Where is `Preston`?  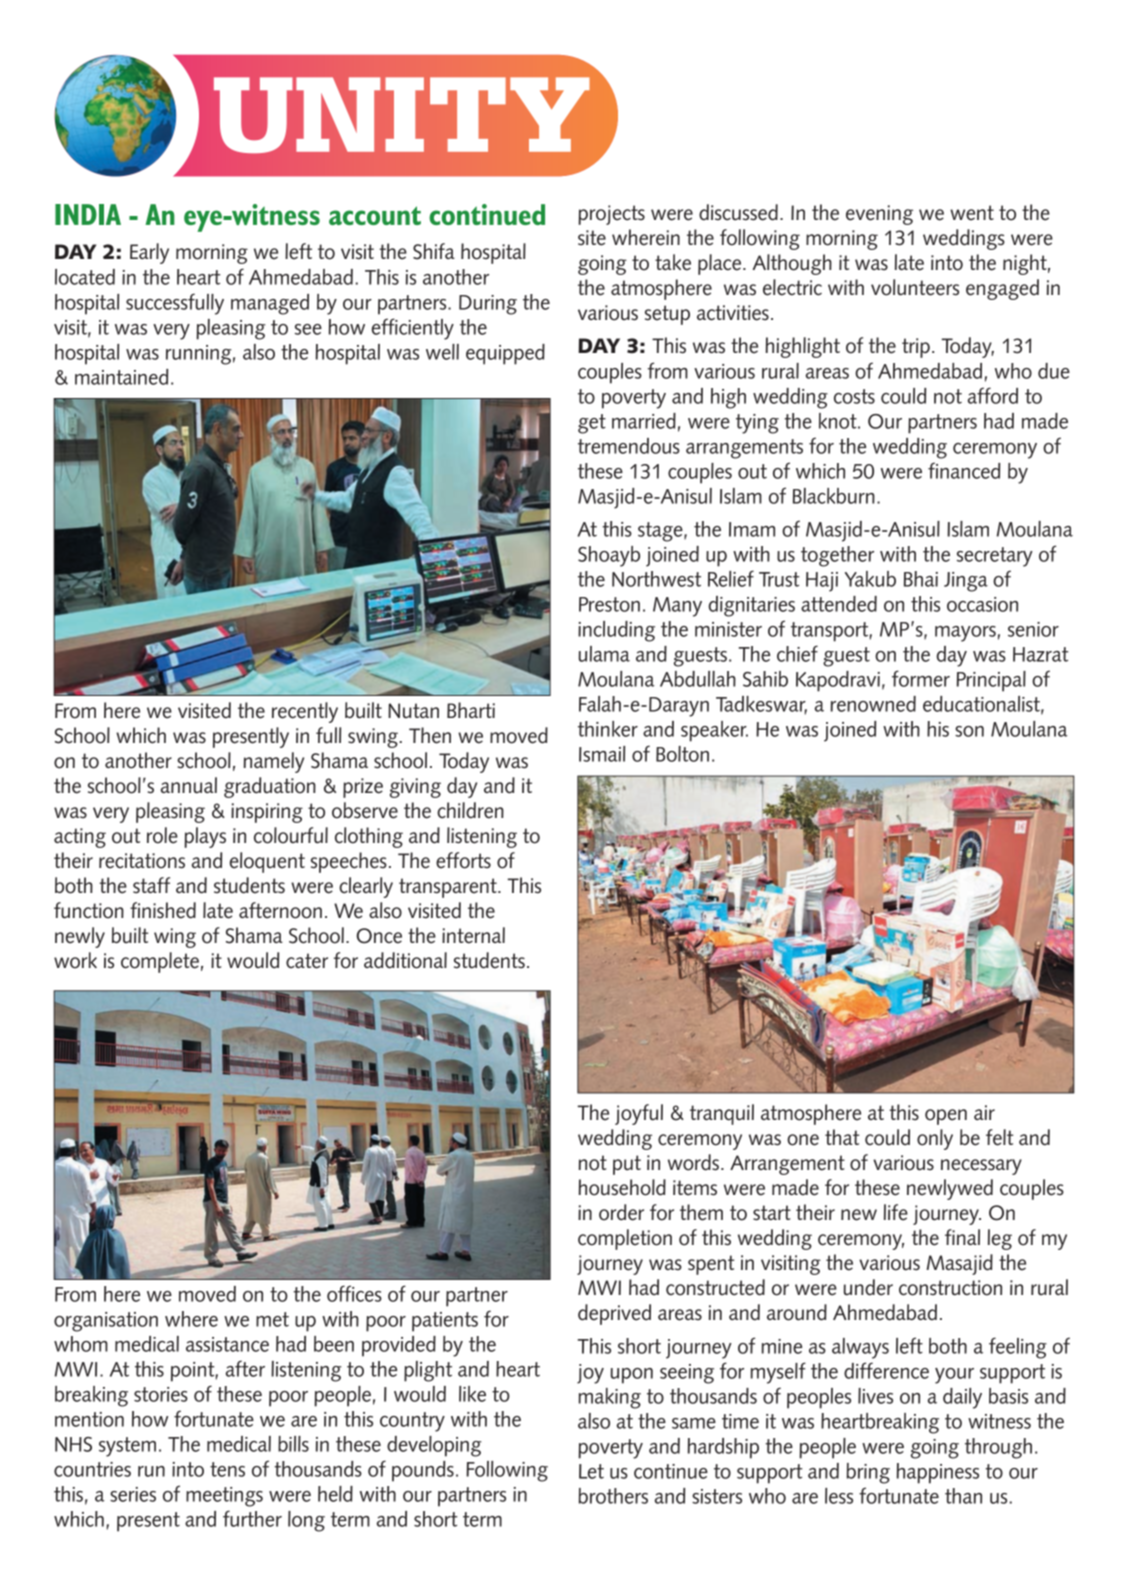 Preston is located at coordinates (609, 604).
